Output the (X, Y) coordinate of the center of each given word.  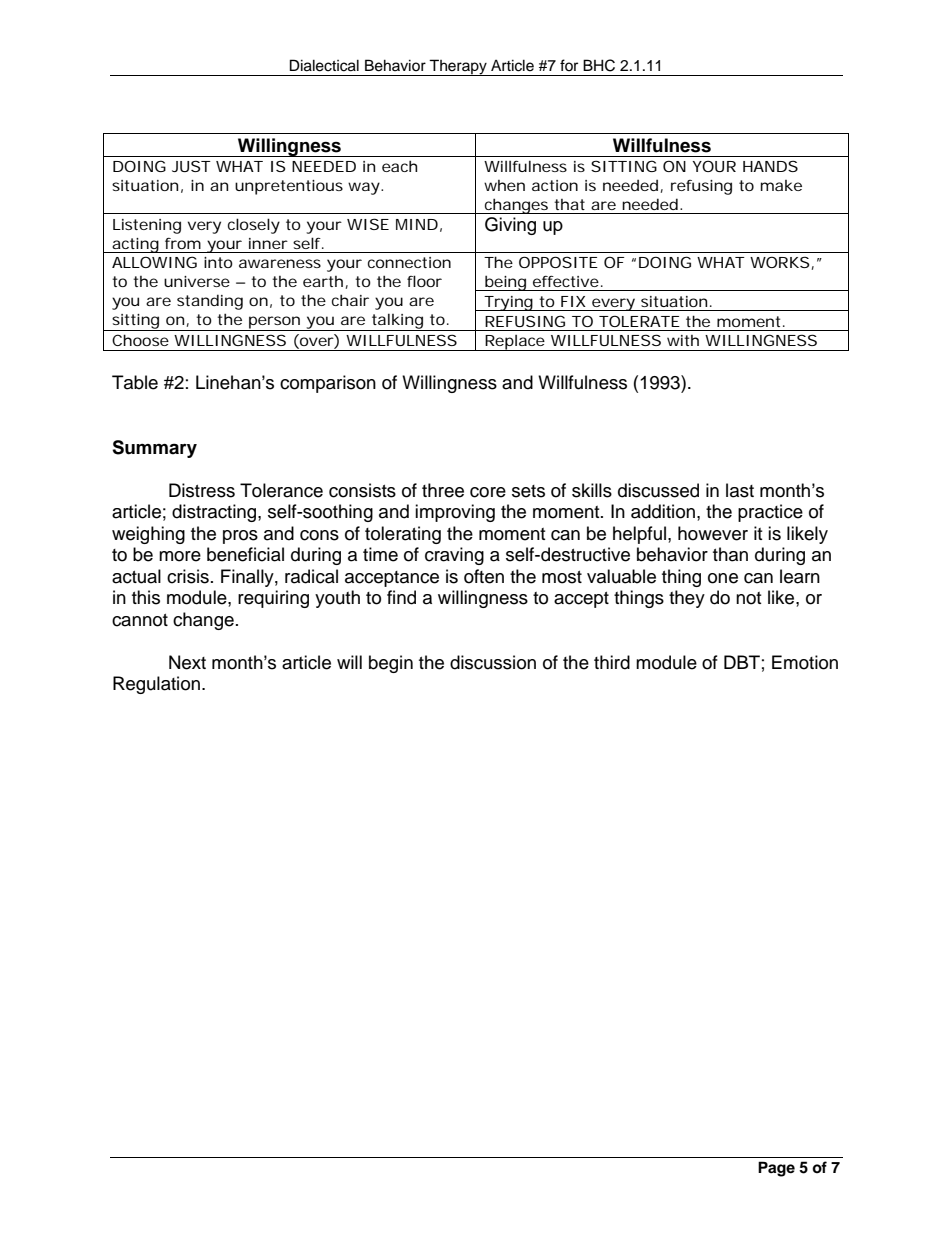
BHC (599, 65)
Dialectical (324, 65)
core (488, 492)
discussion (493, 662)
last (740, 490)
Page (776, 1169)
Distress (202, 490)
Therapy (458, 67)
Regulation (156, 685)
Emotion (805, 662)
